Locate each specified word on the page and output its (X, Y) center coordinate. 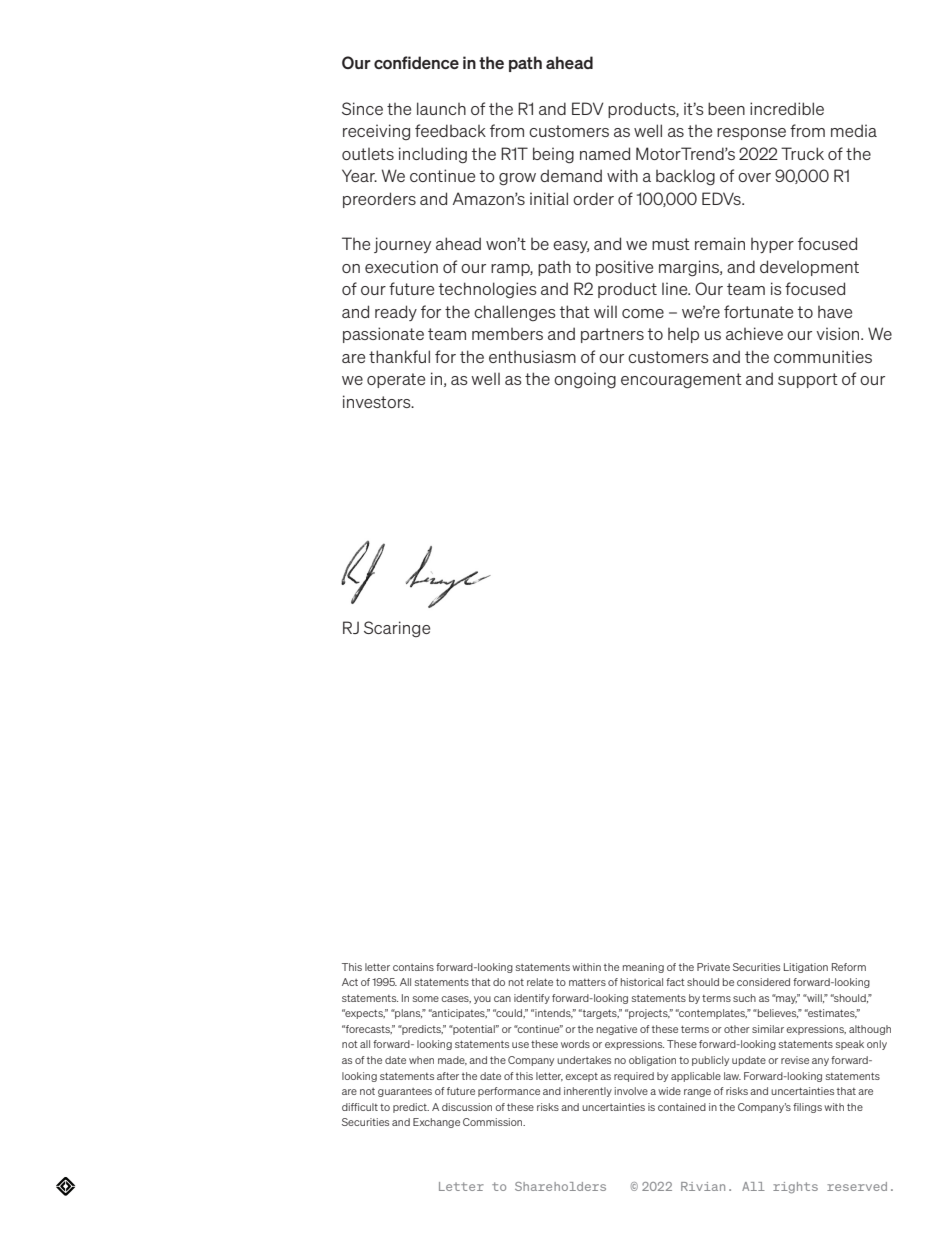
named (605, 153)
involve (631, 1091)
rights (795, 1188)
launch (441, 108)
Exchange (436, 1123)
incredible (787, 108)
